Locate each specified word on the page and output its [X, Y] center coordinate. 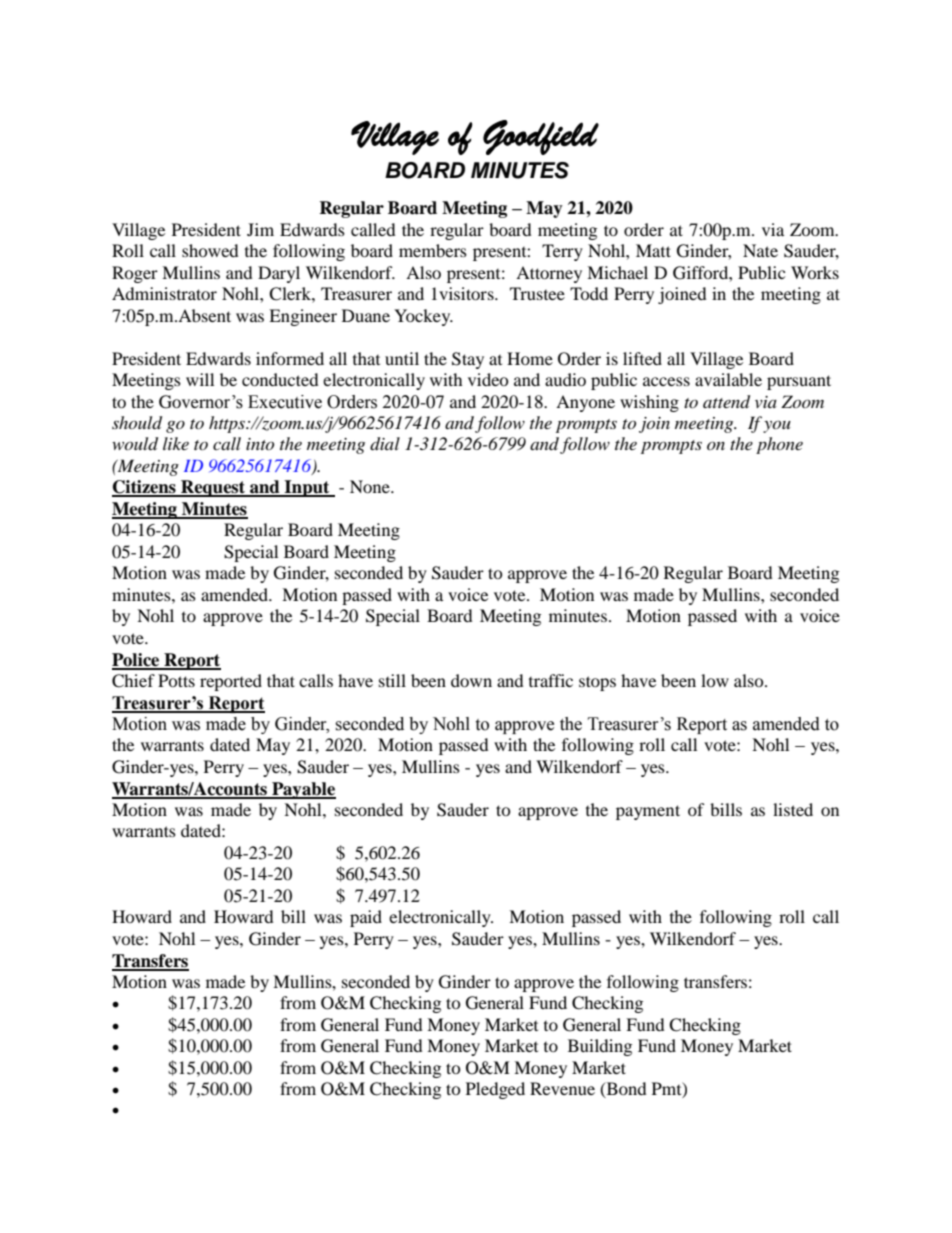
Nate [760, 250]
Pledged [495, 1090]
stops [597, 683]
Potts [176, 680]
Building [600, 1047]
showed [210, 250]
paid [366, 918]
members [433, 250]
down [471, 680]
